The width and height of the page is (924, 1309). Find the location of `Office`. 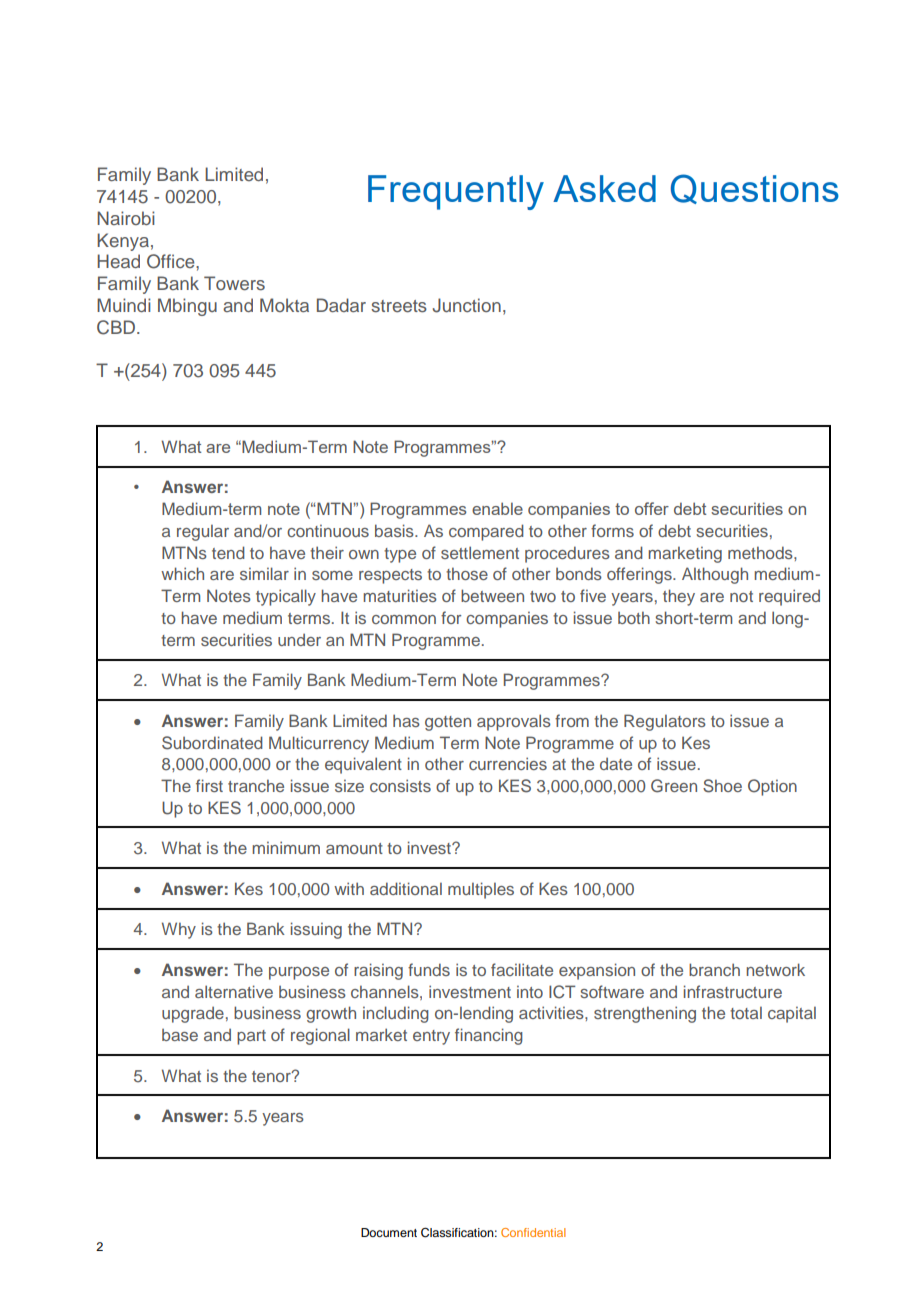

Office is located at coordinates (172, 261).
